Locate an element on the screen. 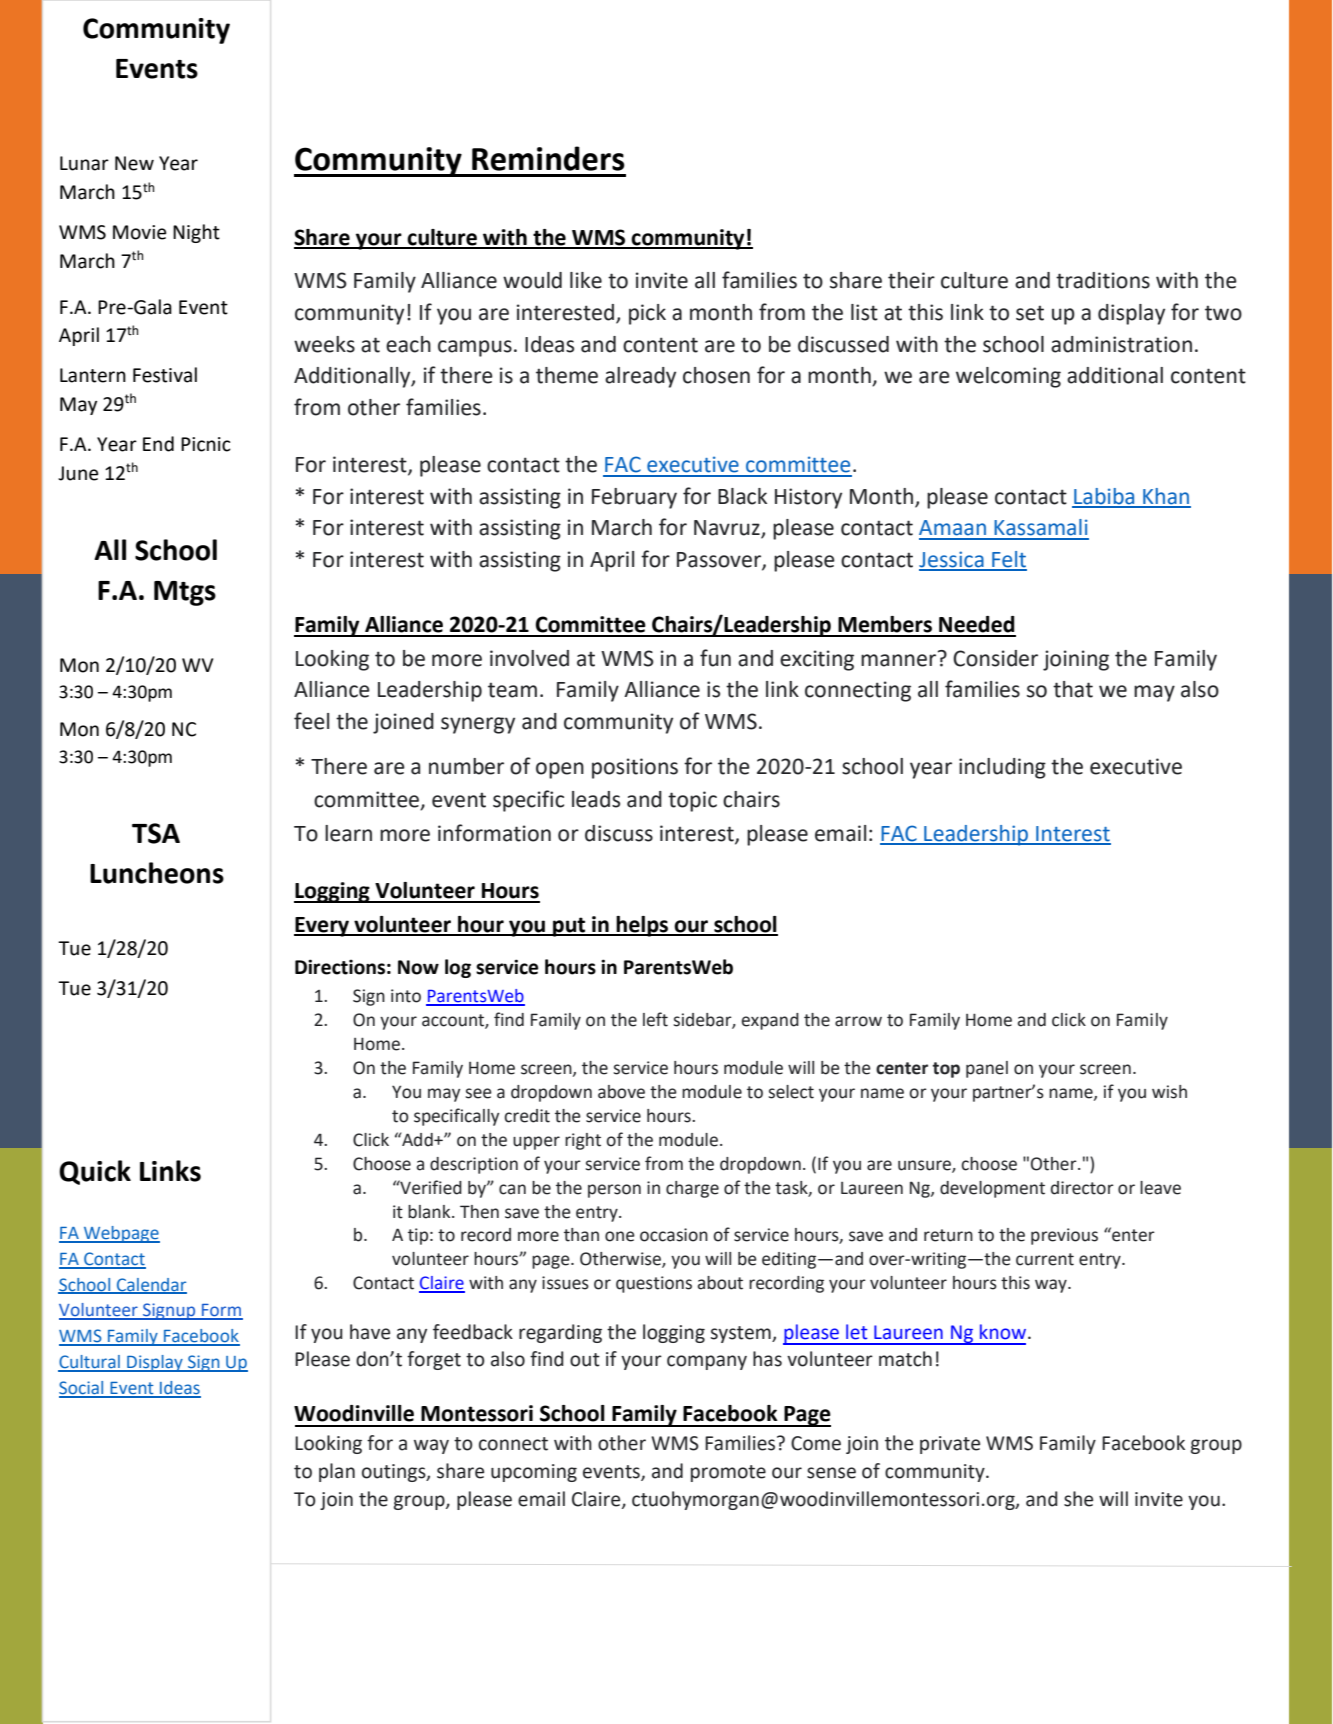 The image size is (1333, 1724). Reminders is located at coordinates (548, 158).
